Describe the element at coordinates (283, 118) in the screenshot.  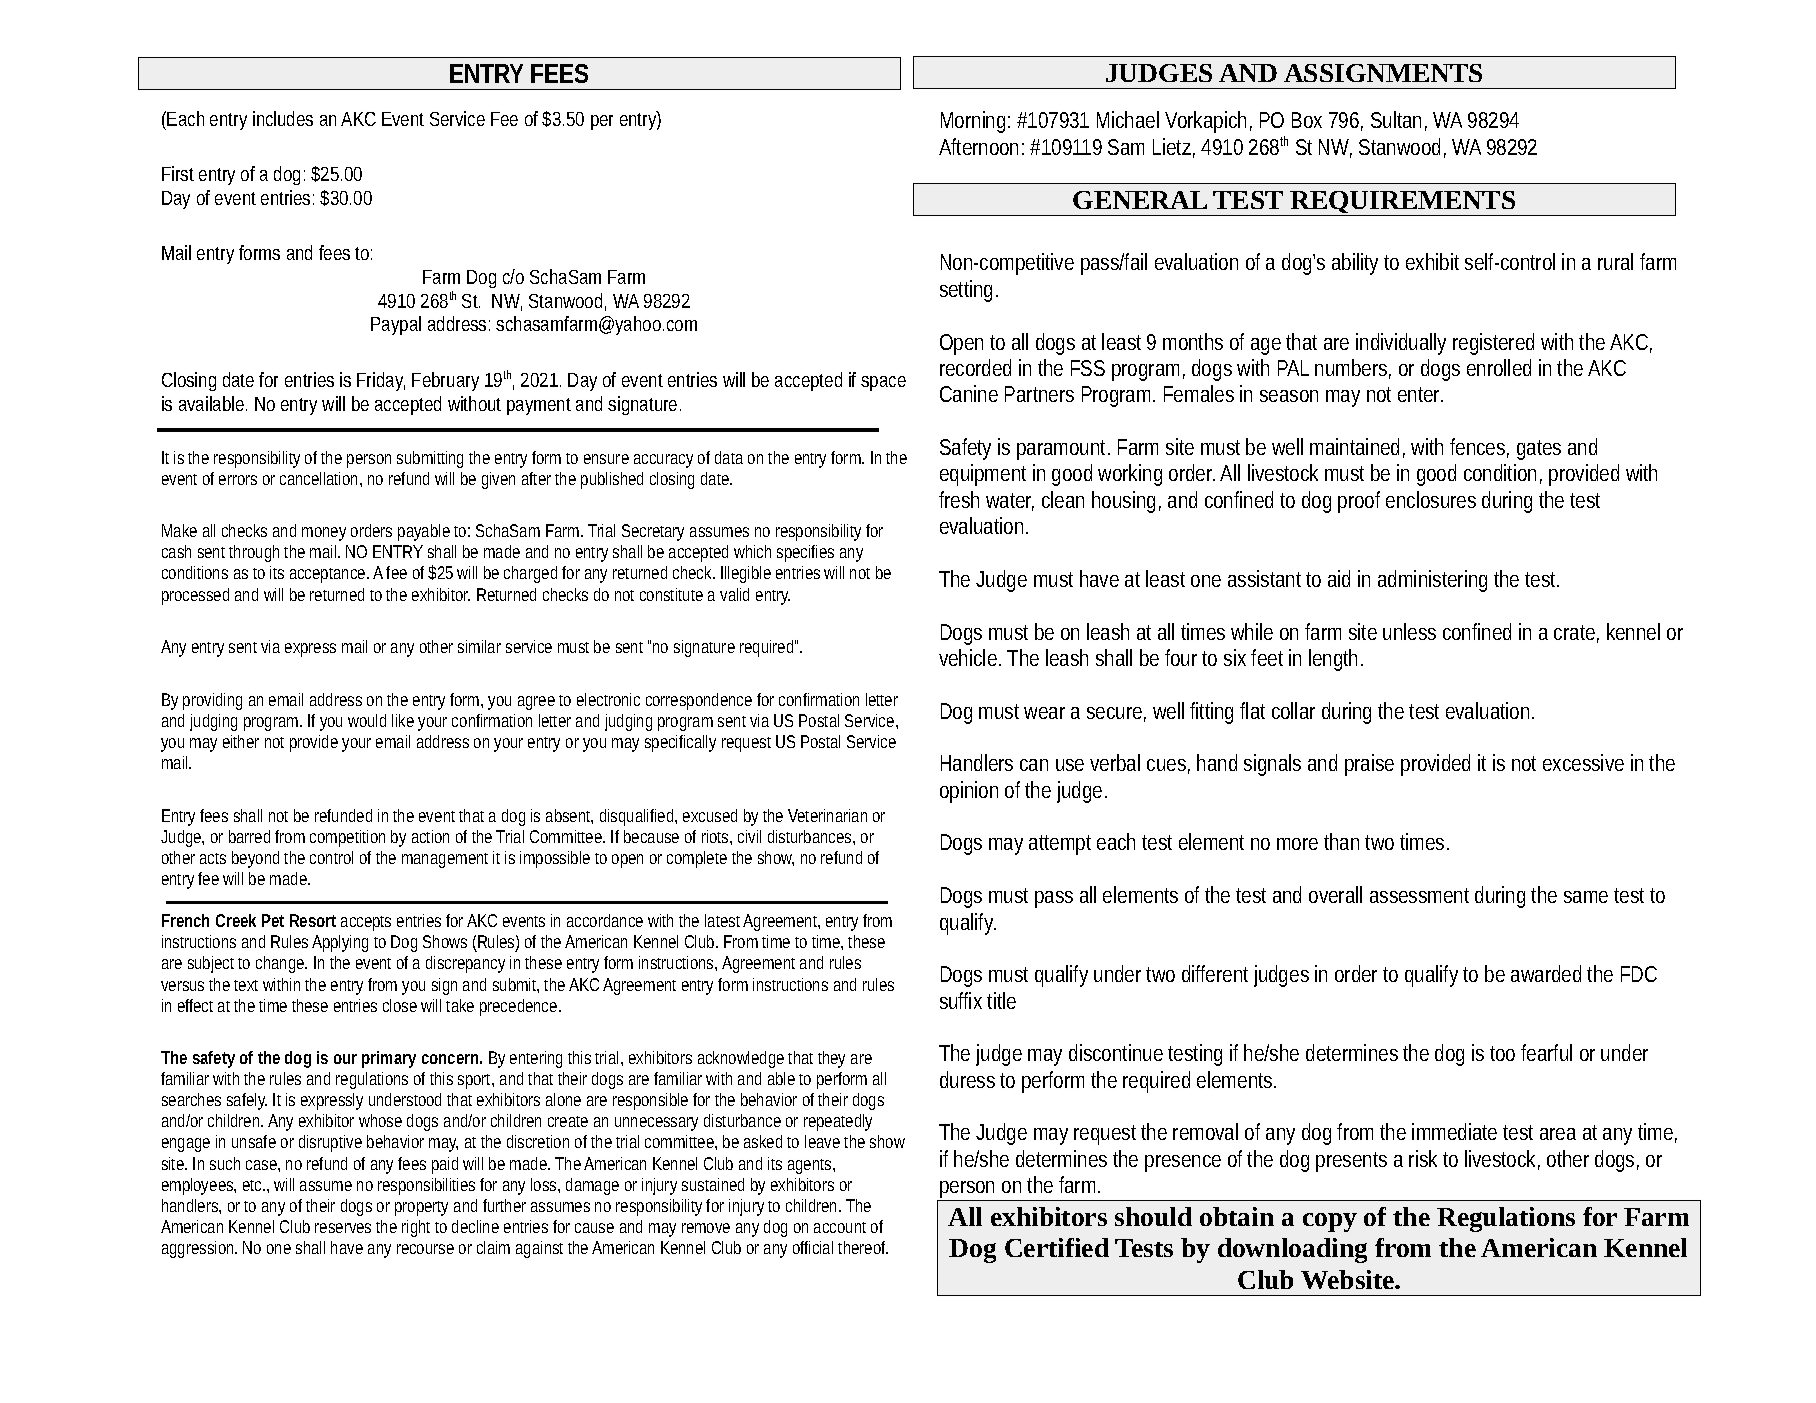
I see `includes` at that location.
